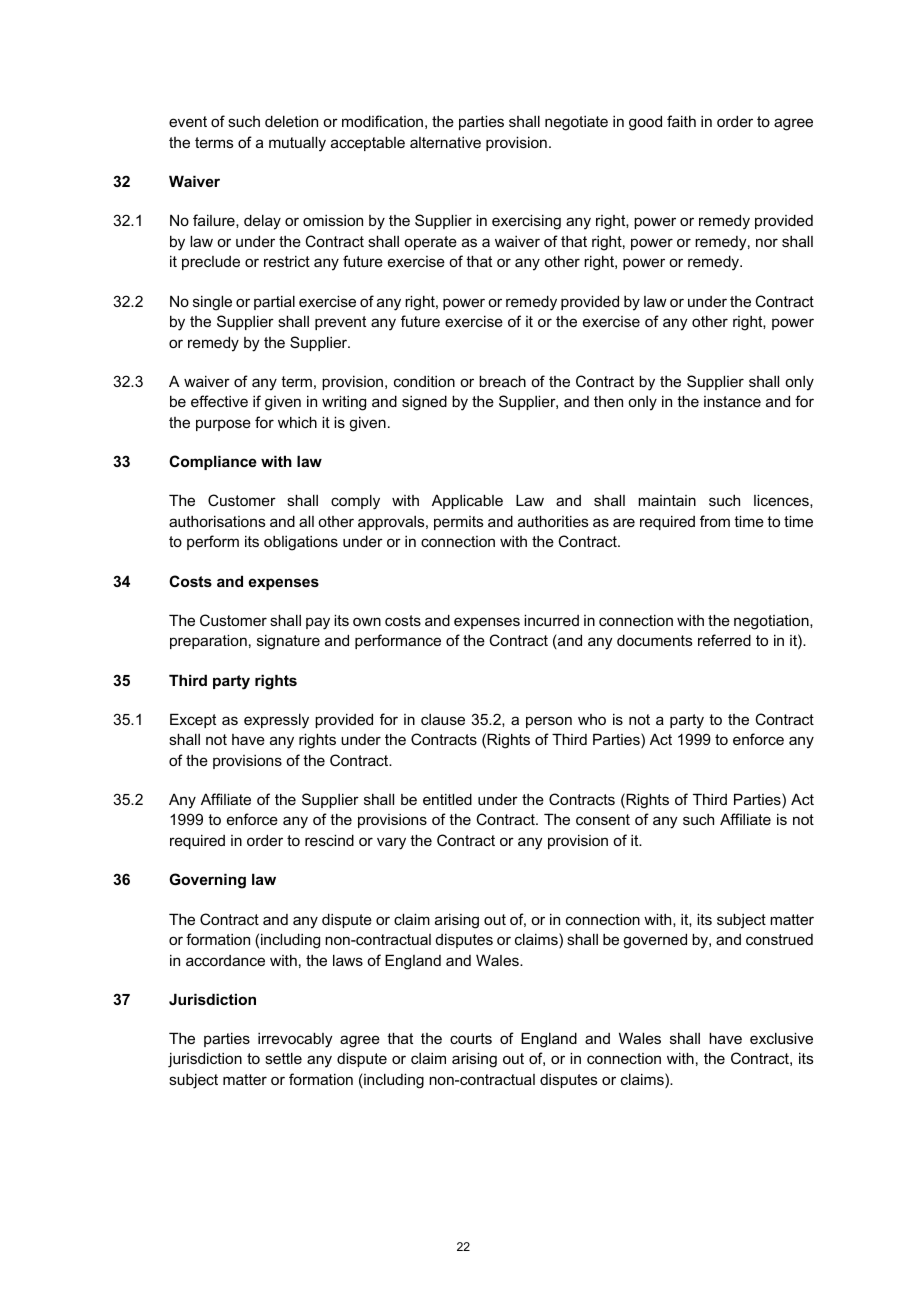 This screenshot has height=1308, width=924. What do you see at coordinates (592, 719) in the screenshot?
I see `who` at bounding box center [592, 719].
